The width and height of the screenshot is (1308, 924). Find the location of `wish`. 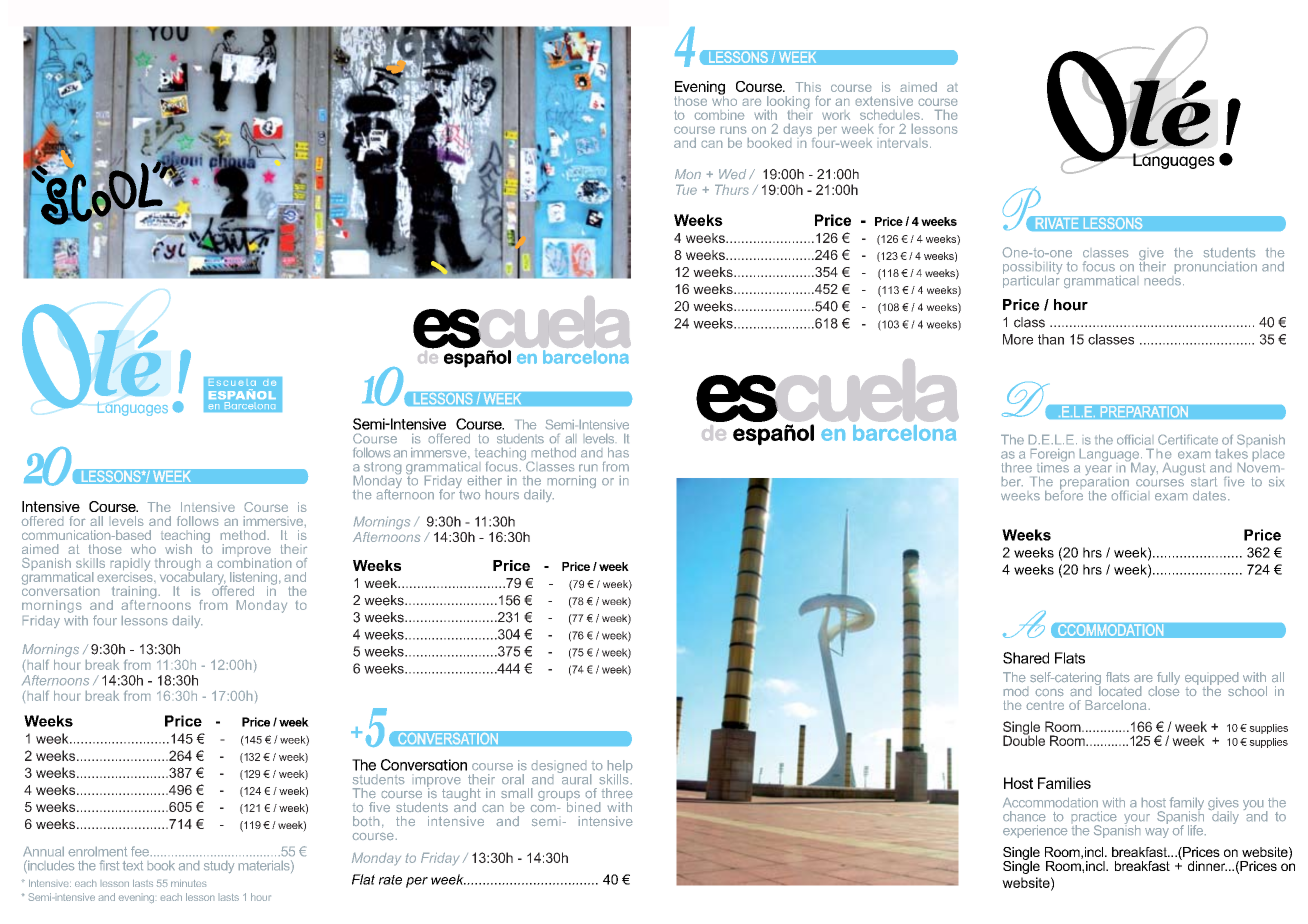

wish is located at coordinates (178, 549).
